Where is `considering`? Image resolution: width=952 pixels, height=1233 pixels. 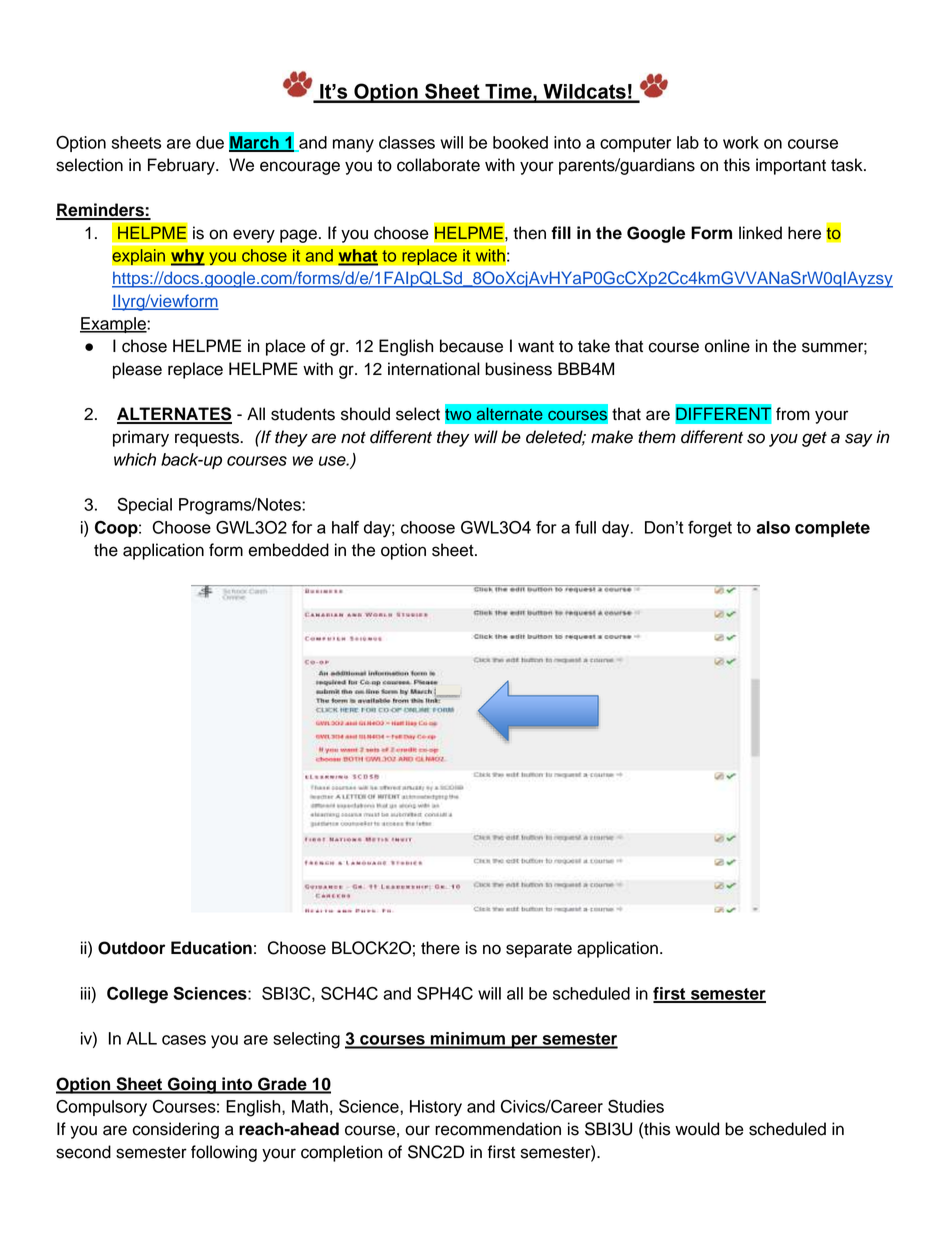 considering is located at coordinates (175, 1130).
